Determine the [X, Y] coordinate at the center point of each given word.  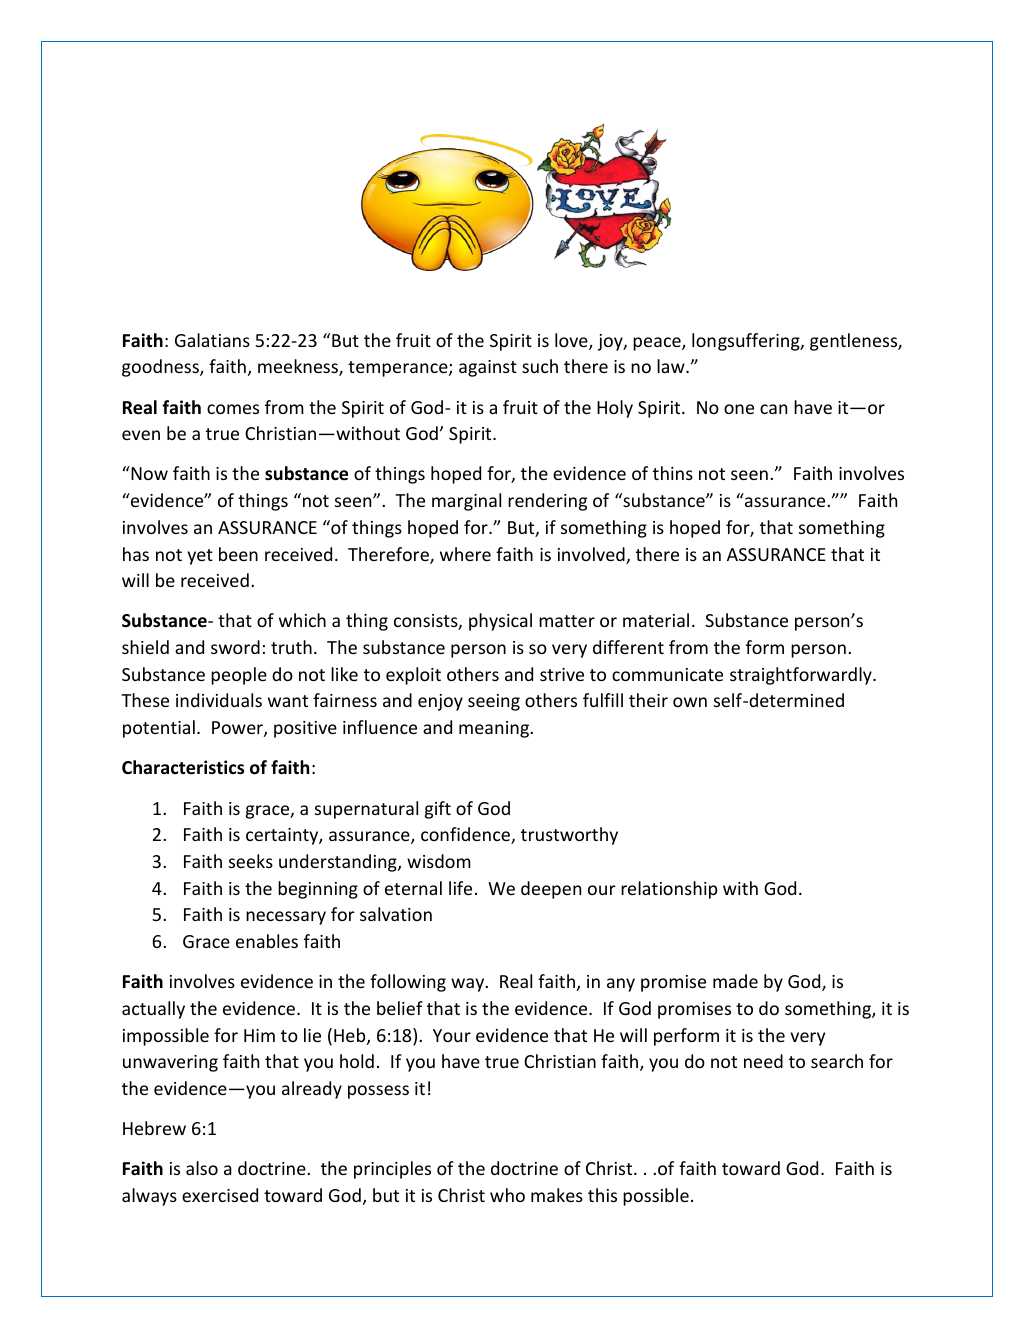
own [690, 702]
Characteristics [183, 767]
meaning [495, 729]
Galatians [212, 340]
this [602, 1195]
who [507, 1195]
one [739, 409]
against [488, 368]
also [202, 1168]
